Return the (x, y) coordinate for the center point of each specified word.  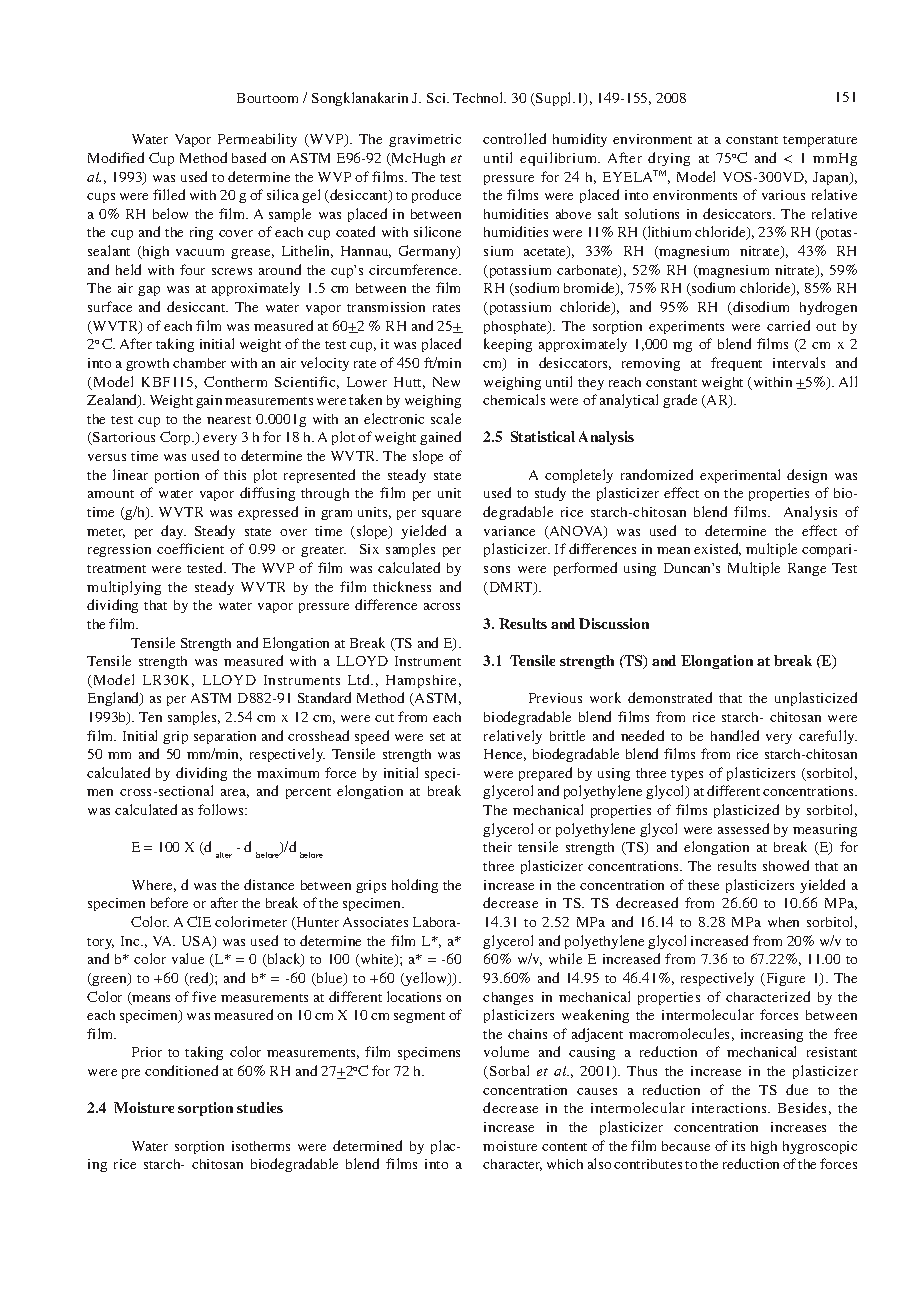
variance (509, 531)
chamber (199, 363)
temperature (820, 141)
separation (225, 737)
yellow (426, 979)
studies (260, 1107)
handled (735, 735)
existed (717, 549)
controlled (514, 138)
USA (198, 942)
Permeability (257, 140)
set (437, 737)
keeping (508, 345)
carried (788, 325)
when (783, 922)
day (173, 532)
